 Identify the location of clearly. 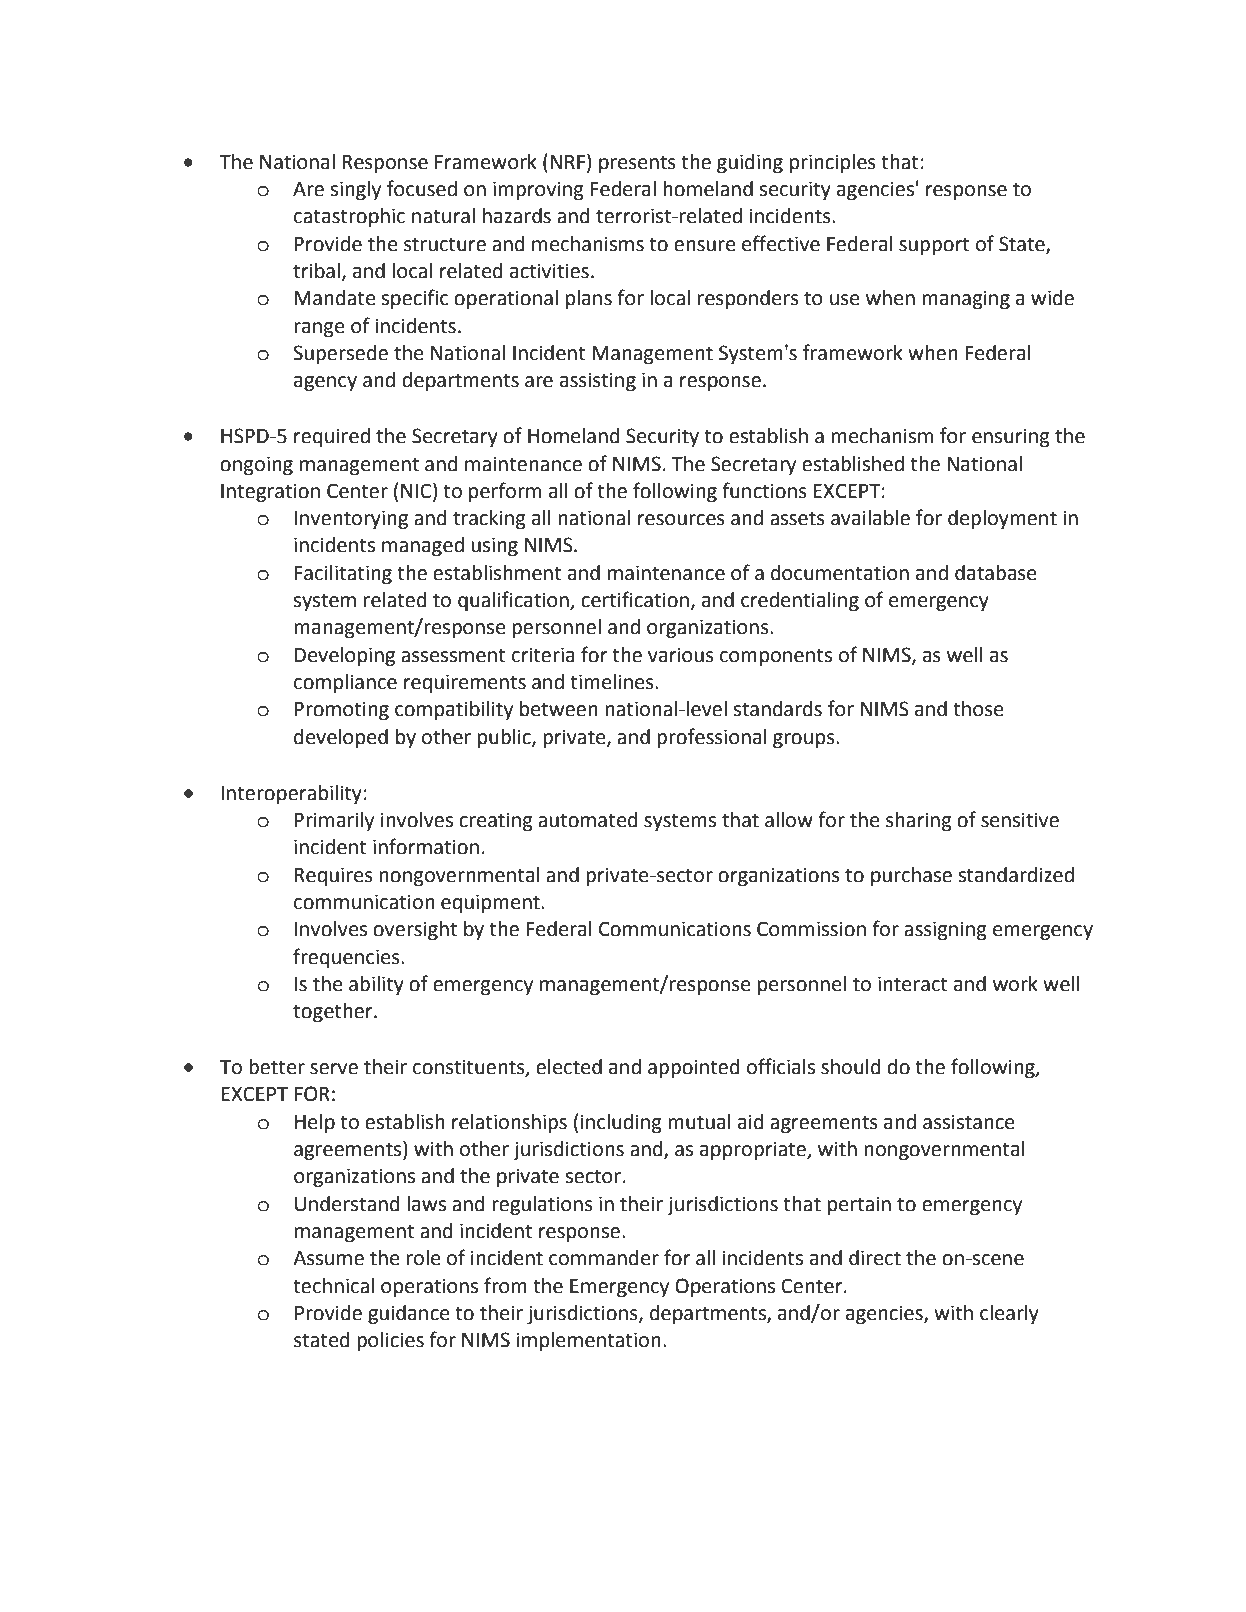
(1009, 1315).
